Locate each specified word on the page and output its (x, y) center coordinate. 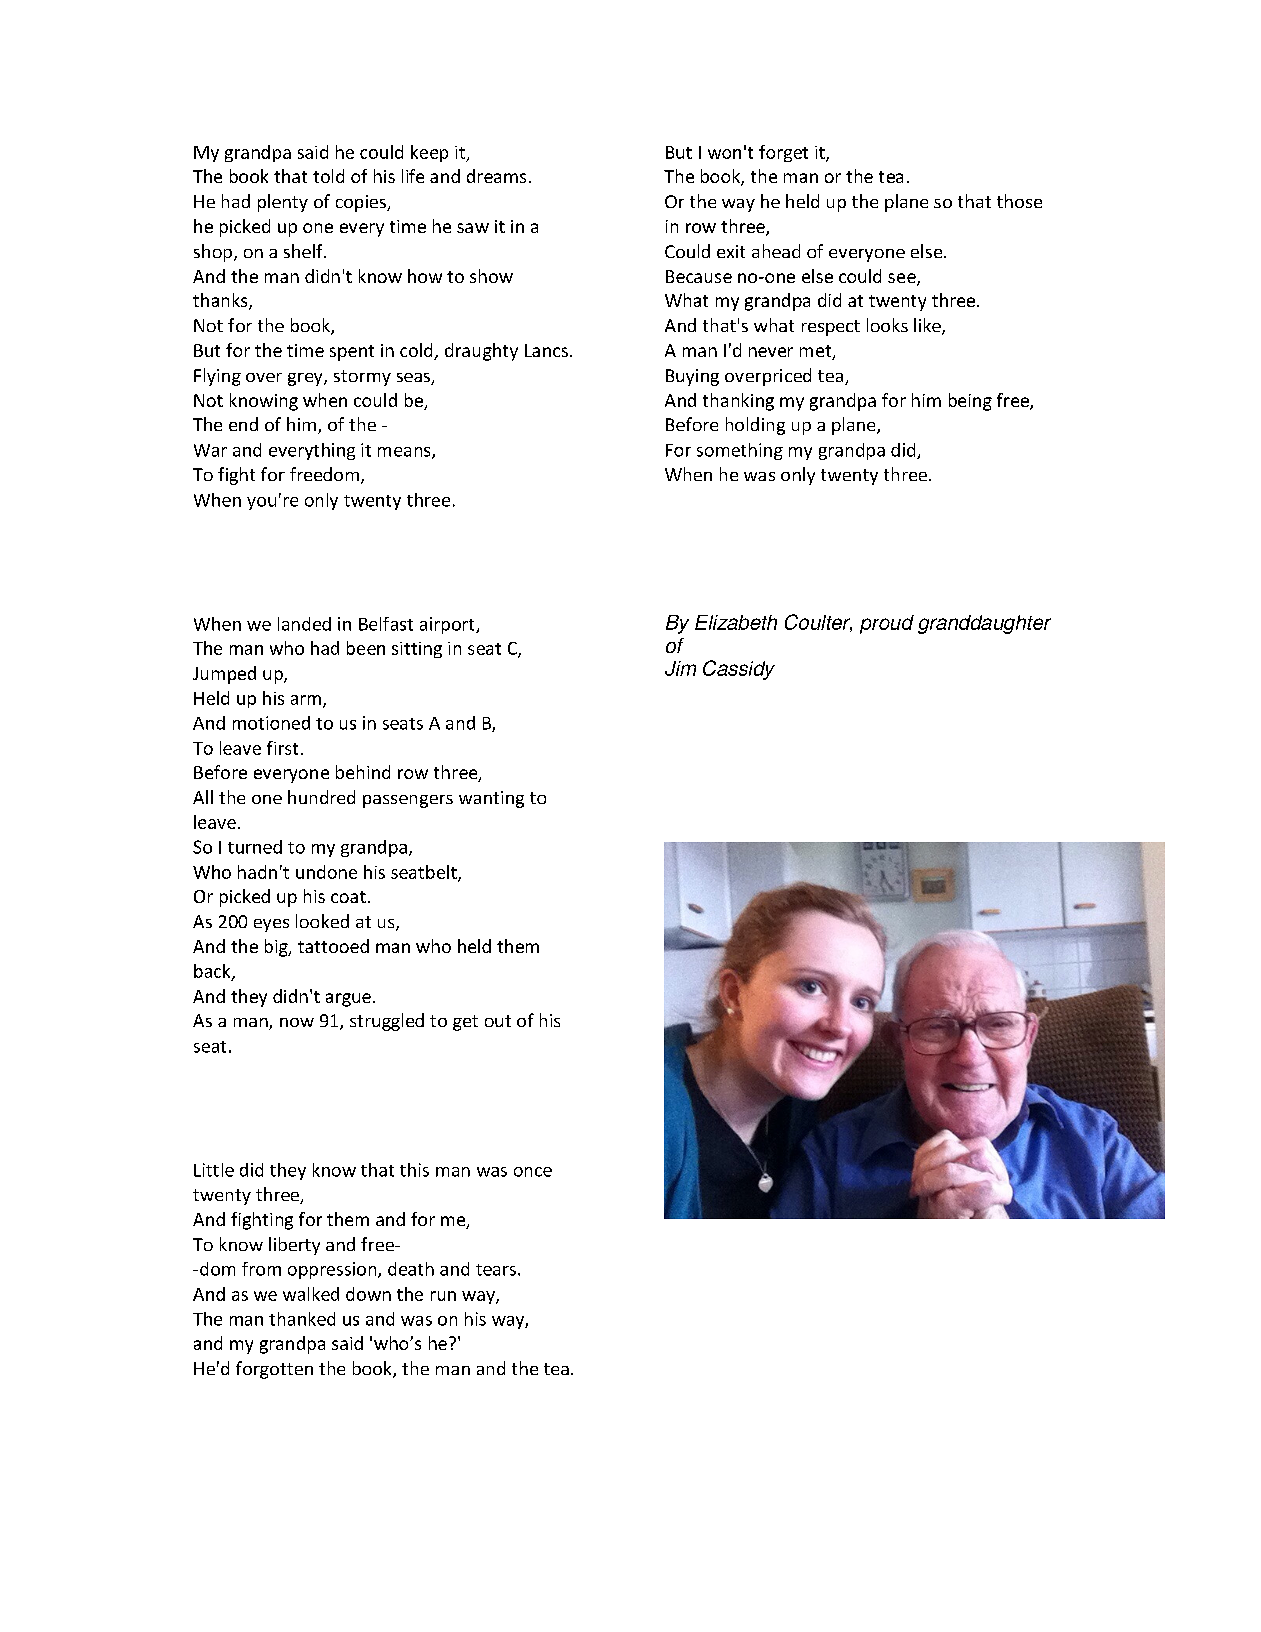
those (1019, 201)
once (533, 1172)
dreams (496, 176)
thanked (302, 1319)
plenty (283, 203)
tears (496, 1270)
